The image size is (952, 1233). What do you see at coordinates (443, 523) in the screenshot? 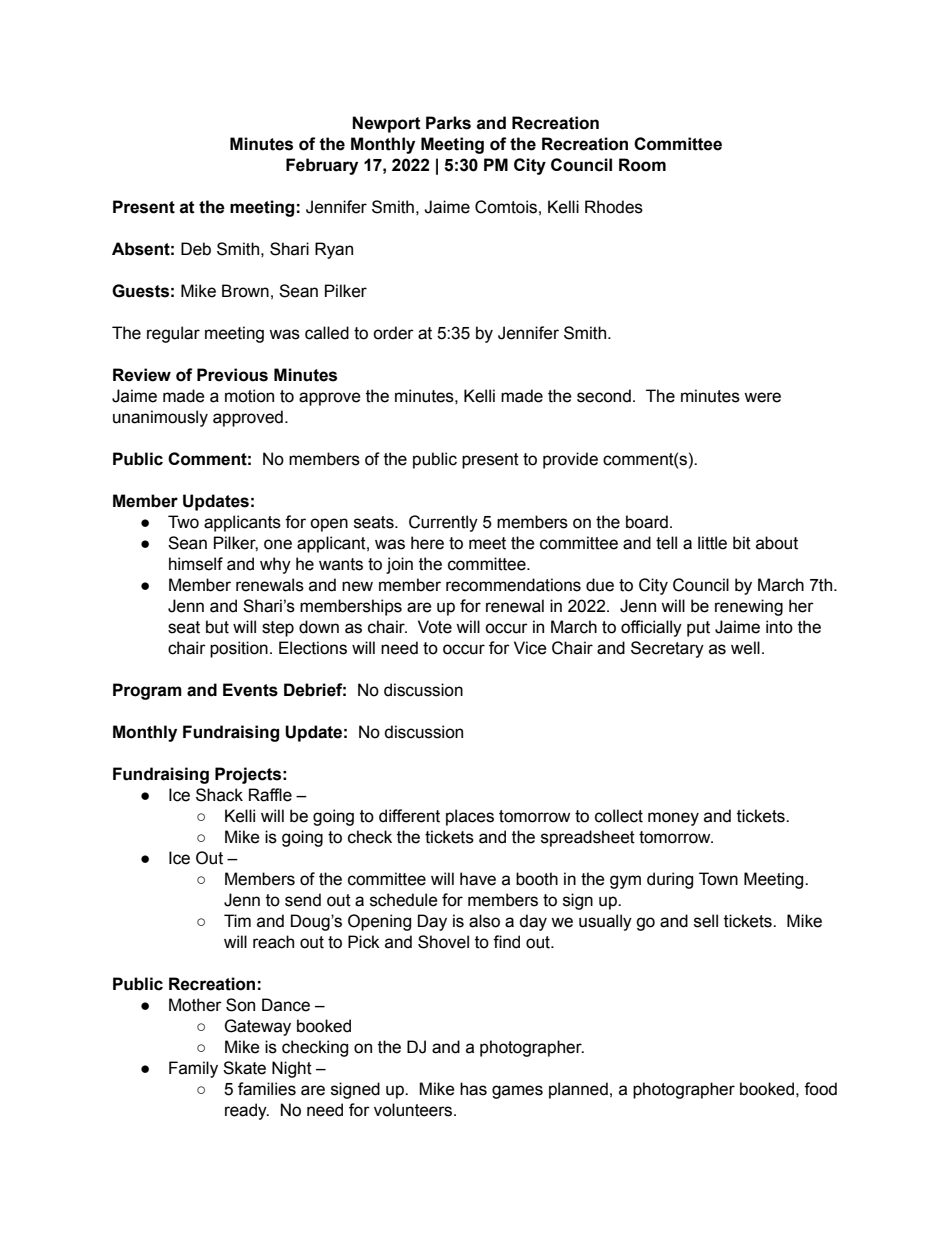
I see `Currently` at bounding box center [443, 523].
